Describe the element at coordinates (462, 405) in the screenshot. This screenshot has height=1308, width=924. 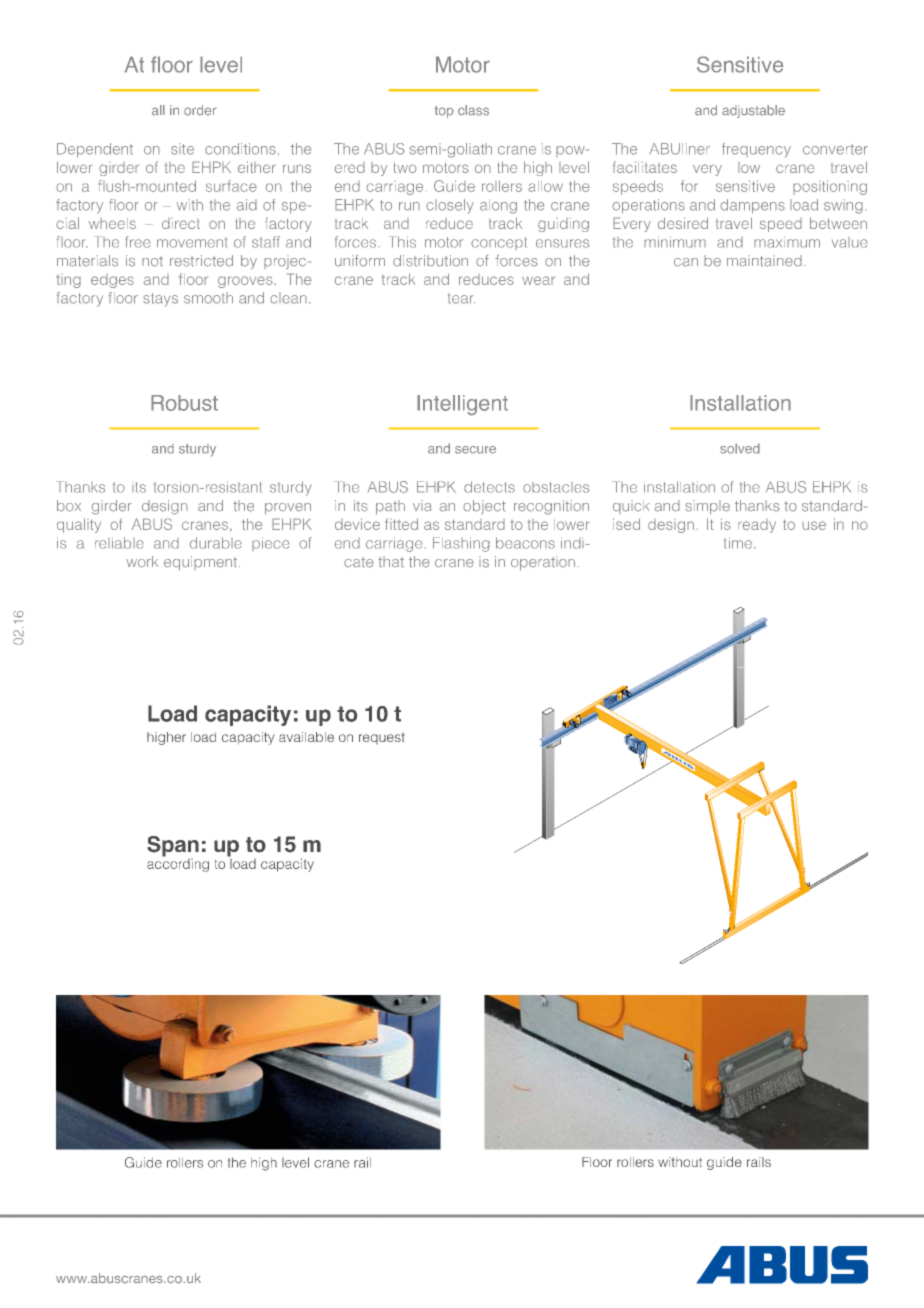
I see `Intelligent` at that location.
